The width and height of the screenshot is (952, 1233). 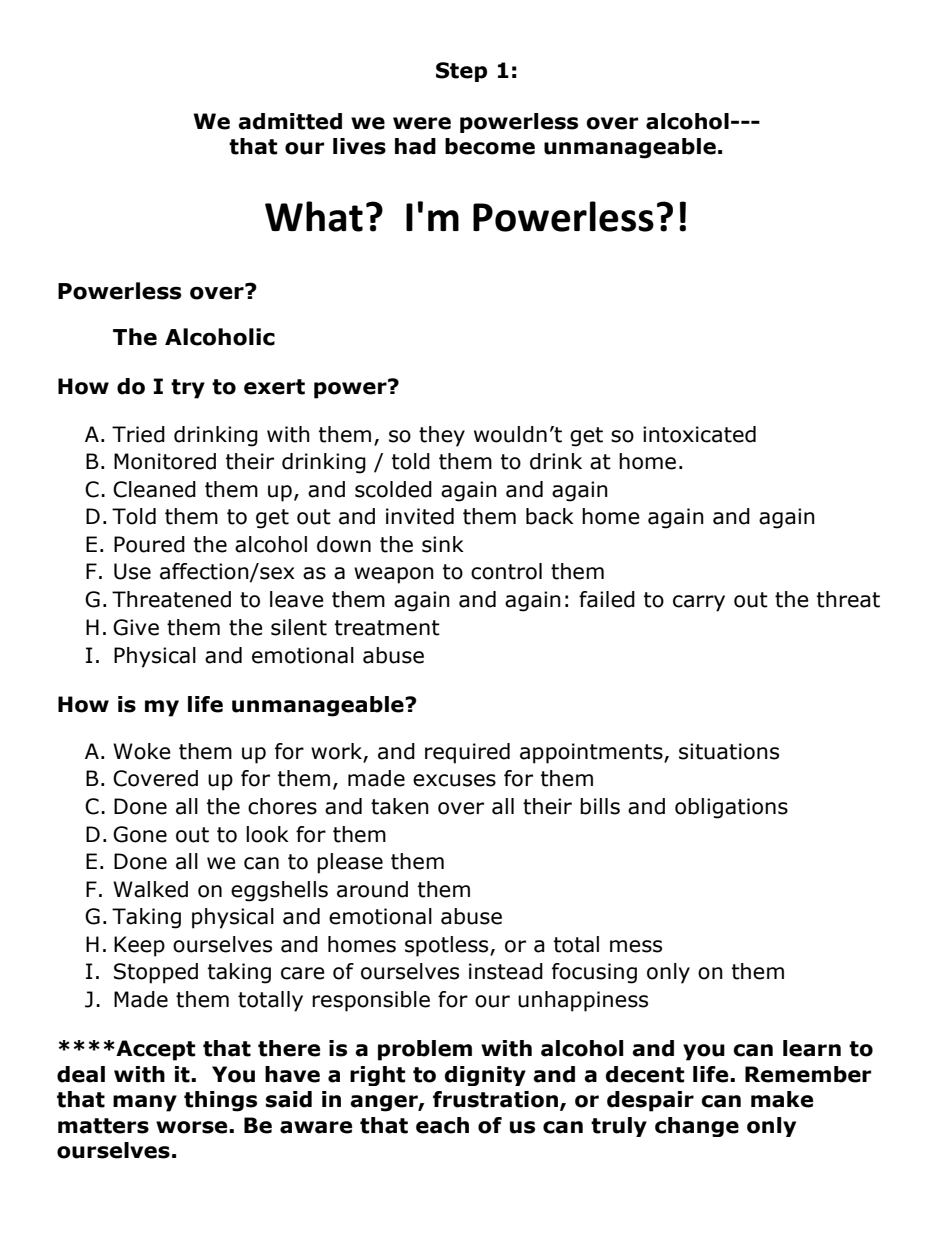 What do you see at coordinates (422, 123) in the screenshot?
I see `were` at bounding box center [422, 123].
